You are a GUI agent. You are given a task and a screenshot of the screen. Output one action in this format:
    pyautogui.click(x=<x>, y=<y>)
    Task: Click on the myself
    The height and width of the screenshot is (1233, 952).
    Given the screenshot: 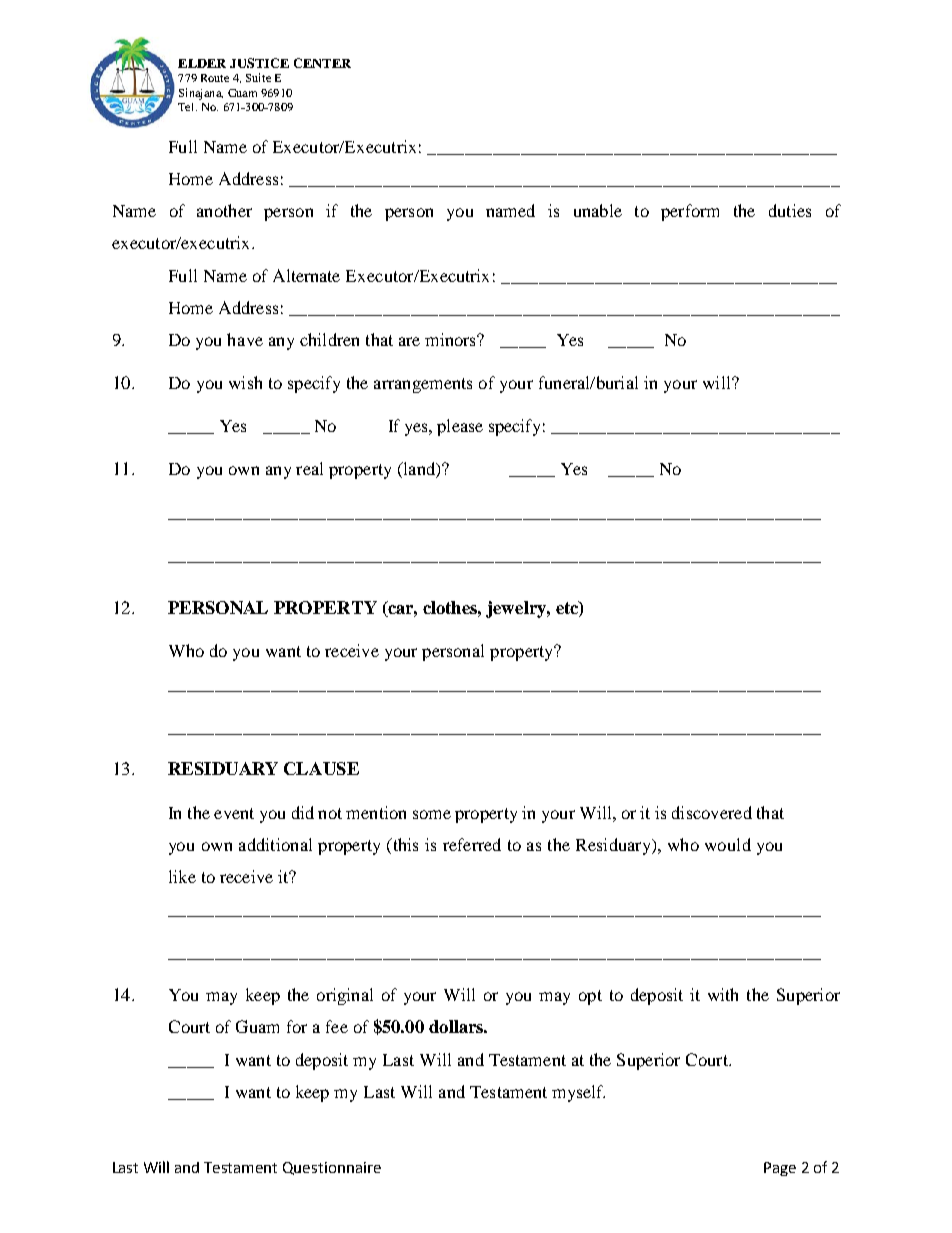 What is the action you would take?
    pyautogui.click(x=578, y=1093)
